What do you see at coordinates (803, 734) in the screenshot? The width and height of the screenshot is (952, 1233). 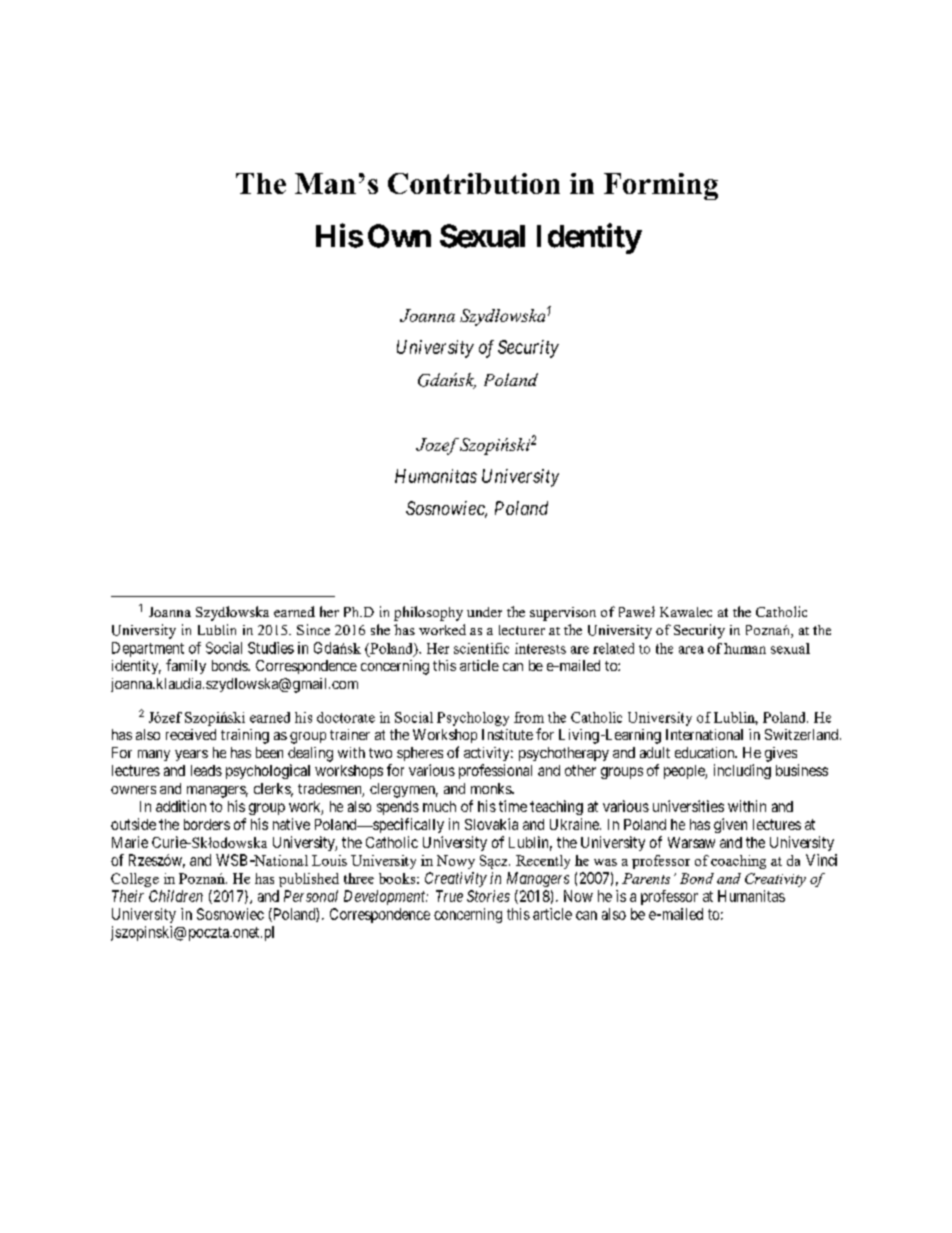 I see `Switzerland` at bounding box center [803, 734].
